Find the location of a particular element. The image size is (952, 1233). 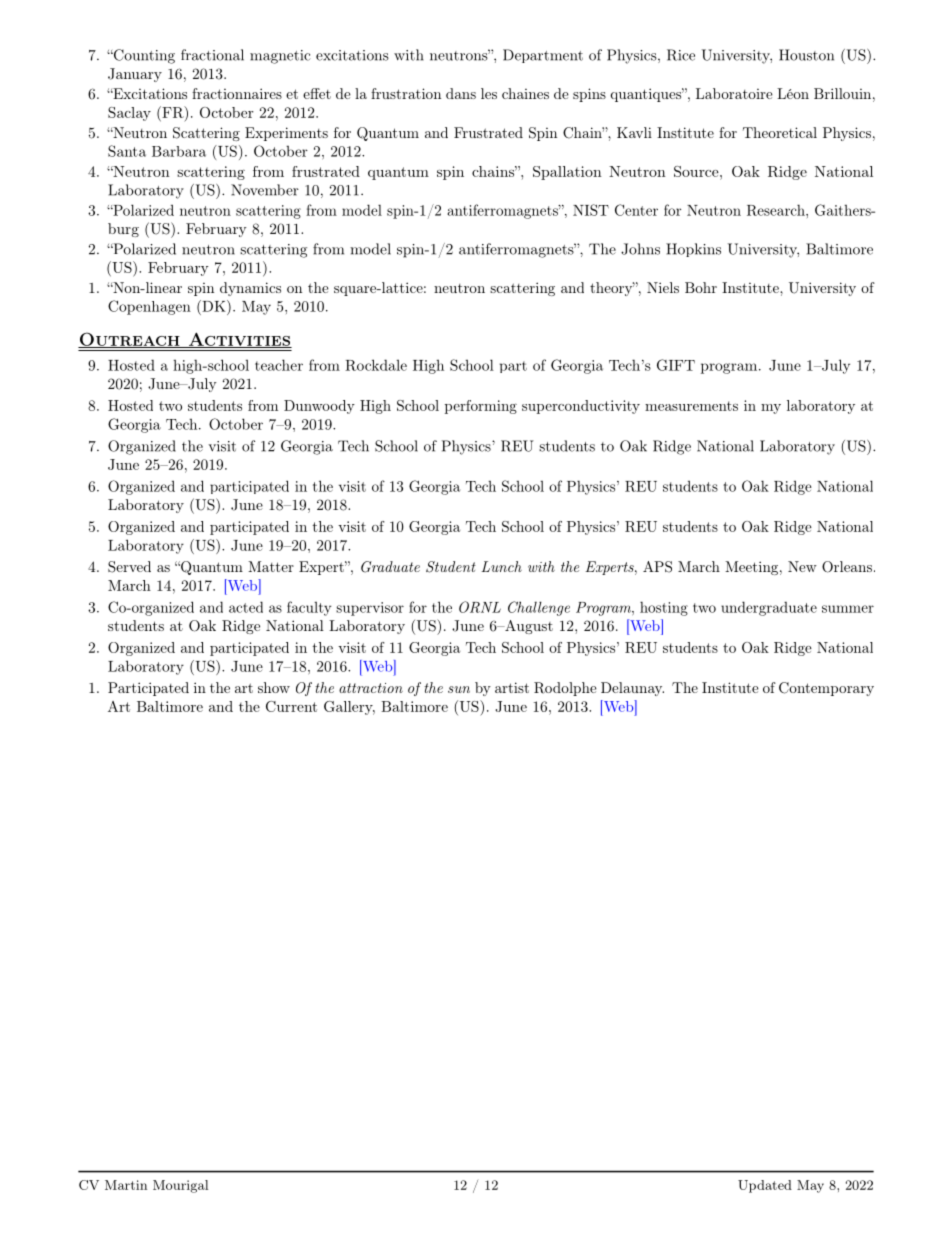

Contemporary is located at coordinates (826, 689).
